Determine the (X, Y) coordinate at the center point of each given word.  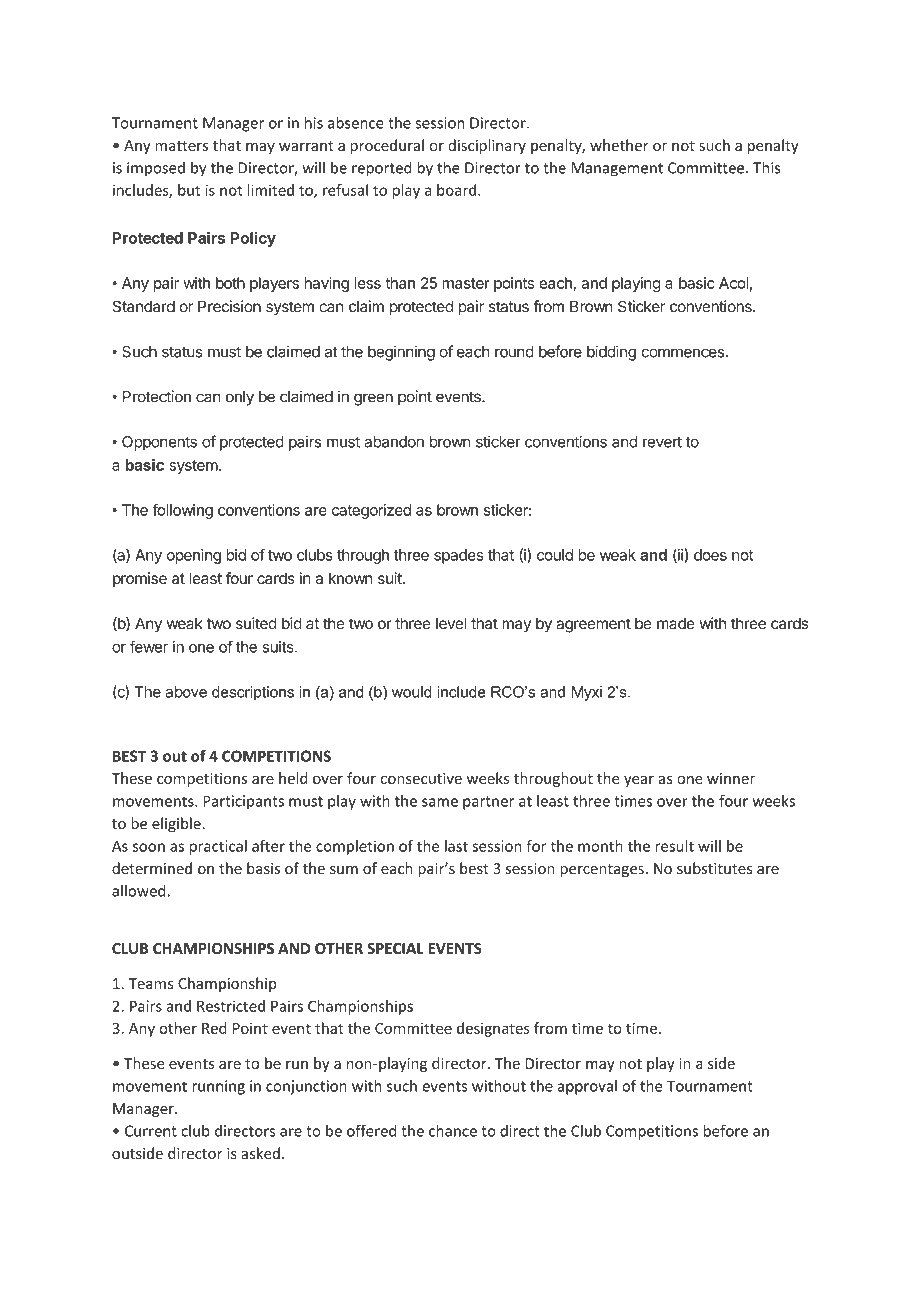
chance (453, 1131)
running (218, 1087)
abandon (394, 442)
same (440, 802)
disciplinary (487, 146)
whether (619, 145)
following (182, 511)
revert (662, 442)
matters (181, 146)
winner (731, 778)
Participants (243, 802)
